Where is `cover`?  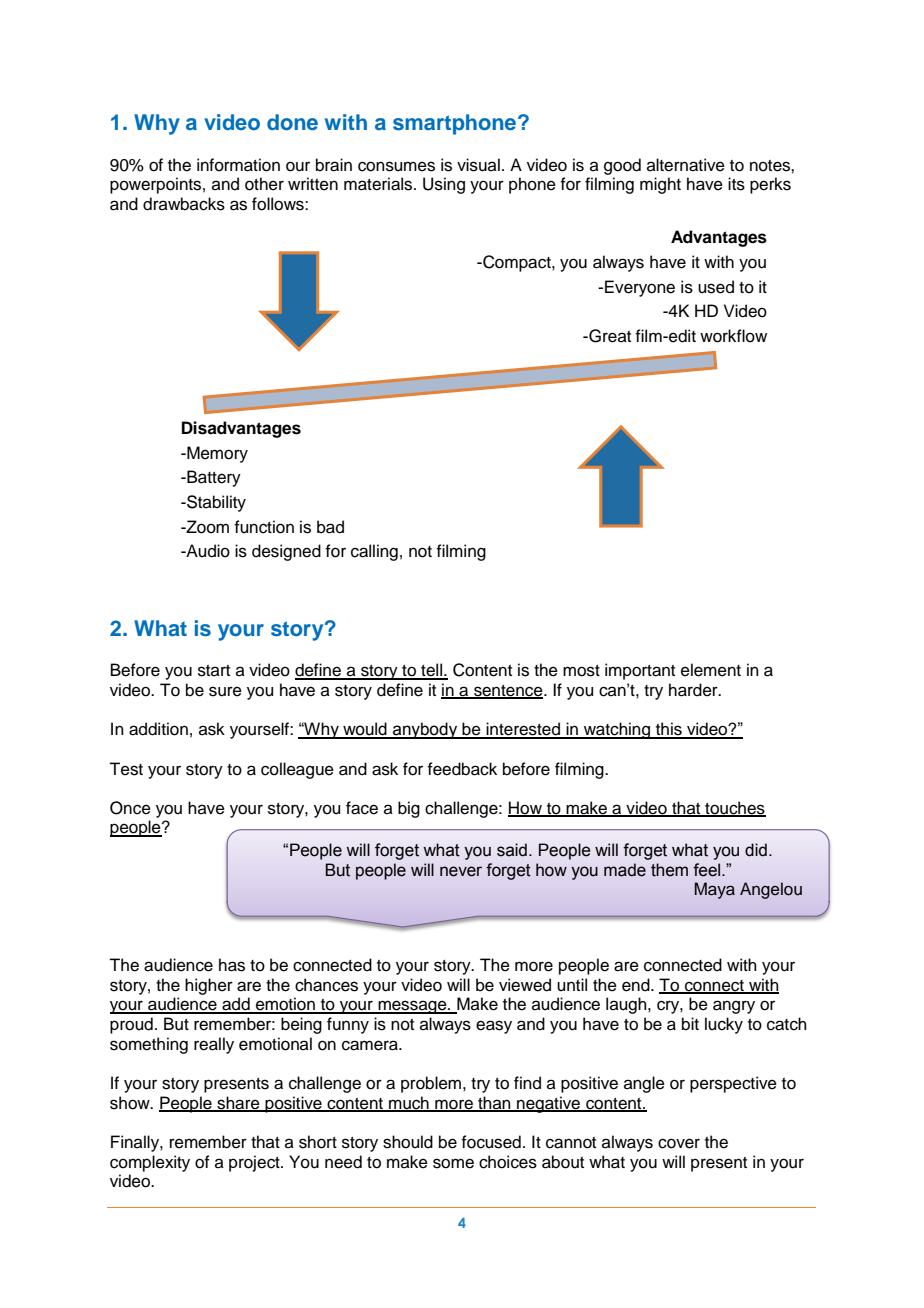
cover is located at coordinates (679, 1143).
